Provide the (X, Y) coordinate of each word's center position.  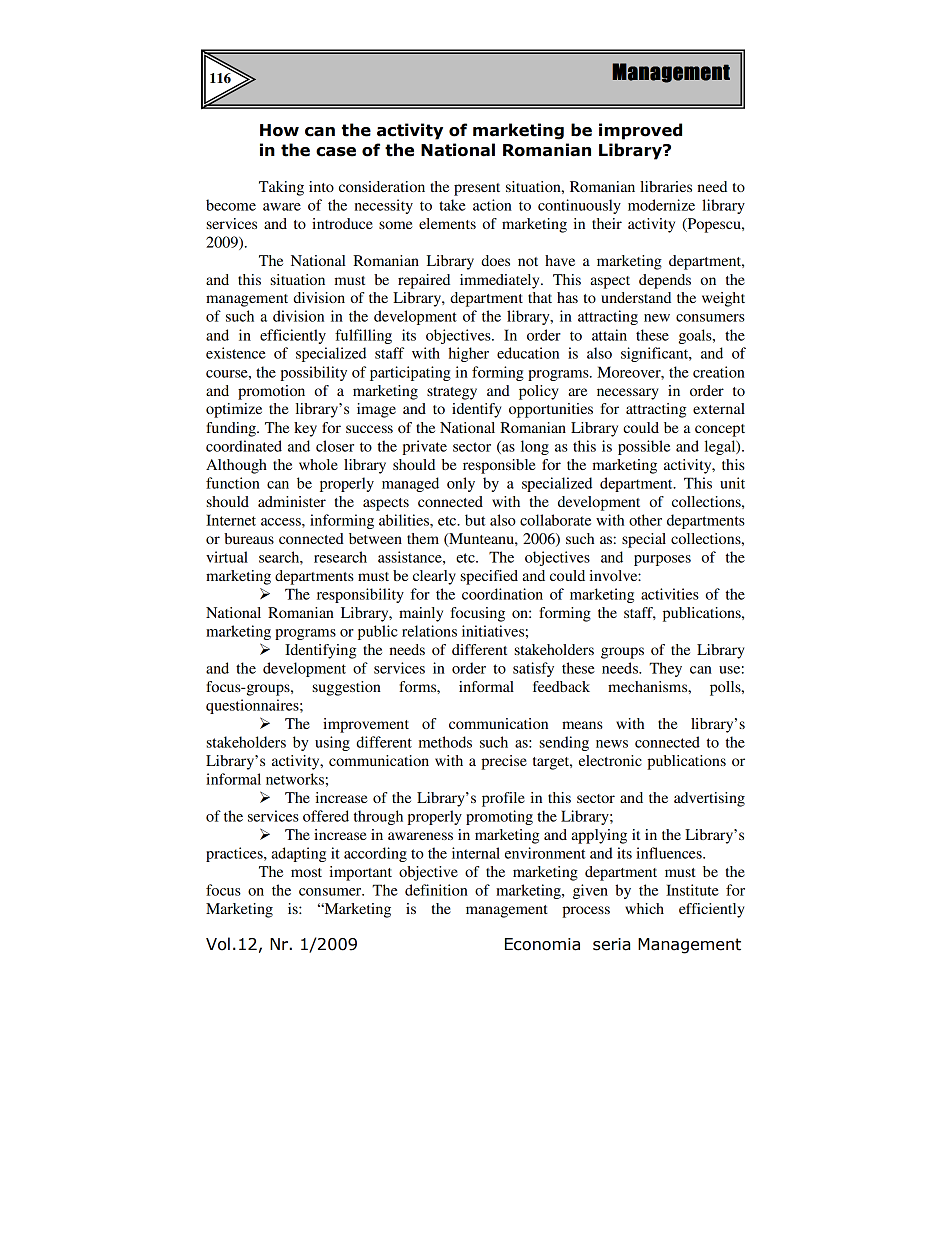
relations (429, 631)
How (279, 130)
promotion (271, 392)
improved (640, 131)
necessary (627, 394)
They (665, 669)
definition (436, 890)
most (306, 872)
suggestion (347, 688)
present (477, 189)
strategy (452, 393)
